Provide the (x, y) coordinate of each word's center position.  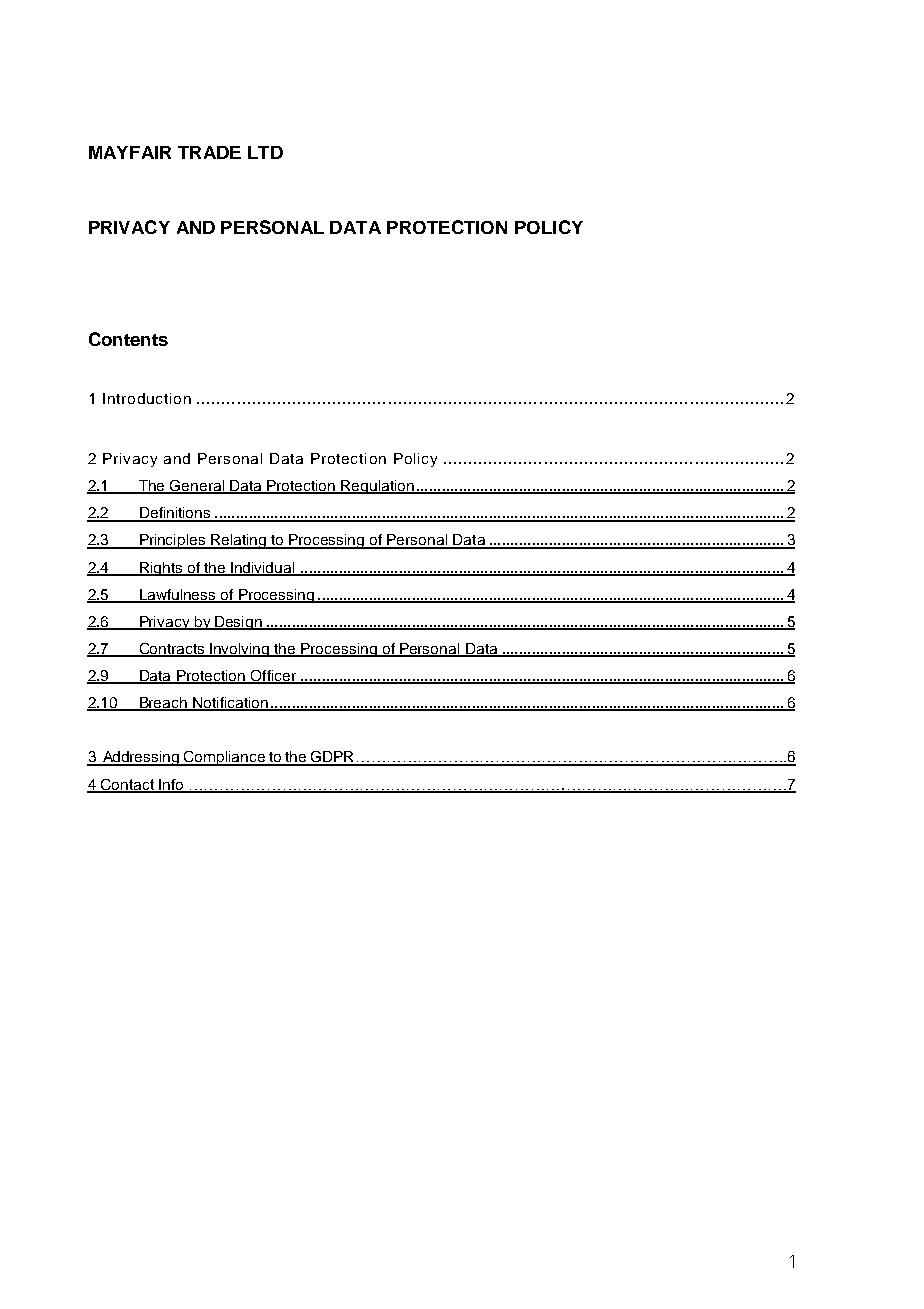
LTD (265, 152)
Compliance (224, 758)
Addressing (141, 758)
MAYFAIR (130, 152)
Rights (161, 569)
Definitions (175, 514)
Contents (128, 339)
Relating (239, 541)
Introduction (147, 398)
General (197, 487)
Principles (173, 541)
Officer (273, 677)
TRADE (209, 152)
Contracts (172, 650)
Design (238, 623)
